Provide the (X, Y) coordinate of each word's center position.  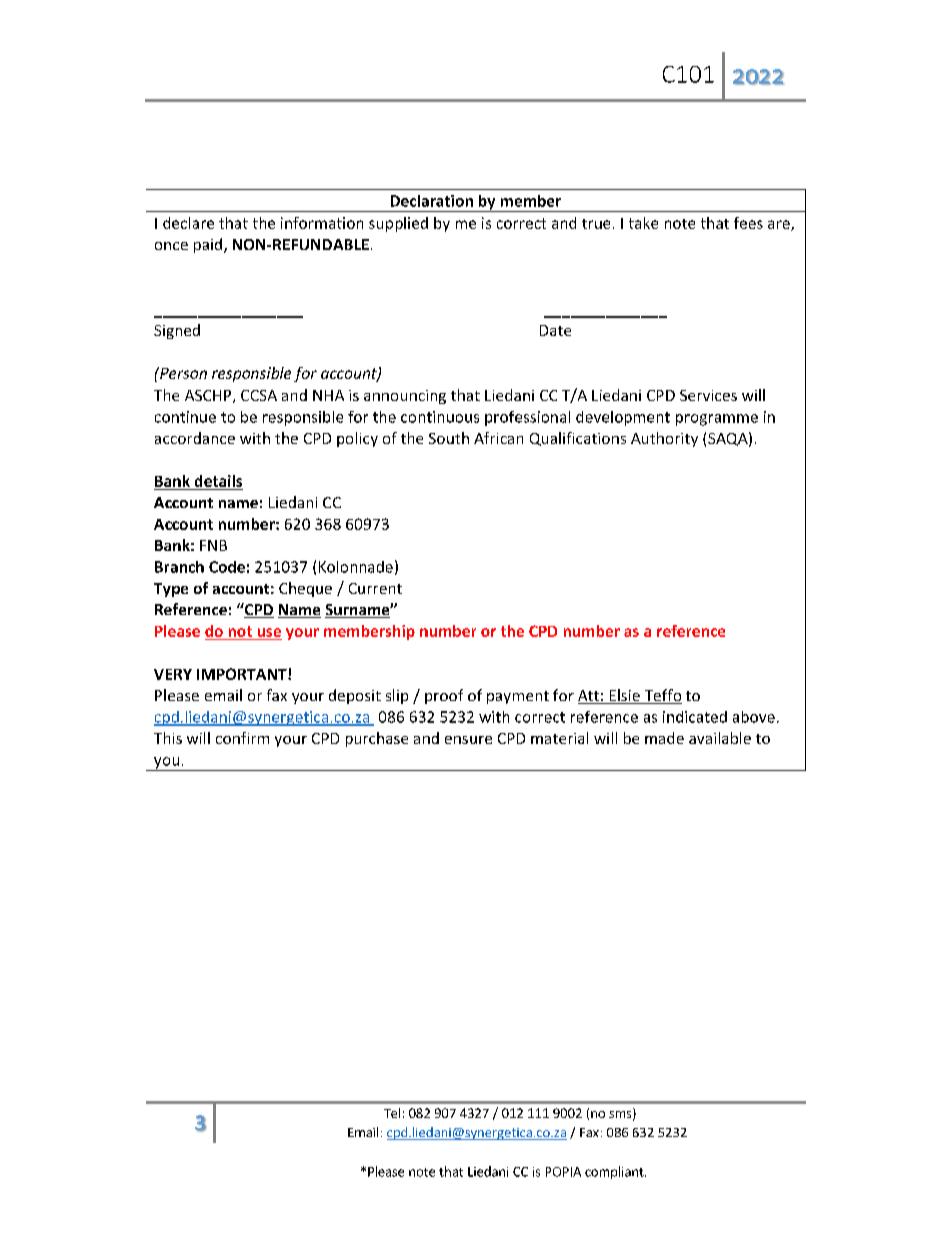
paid (208, 245)
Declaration (432, 201)
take (643, 223)
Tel (392, 1113)
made (664, 738)
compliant (615, 1172)
